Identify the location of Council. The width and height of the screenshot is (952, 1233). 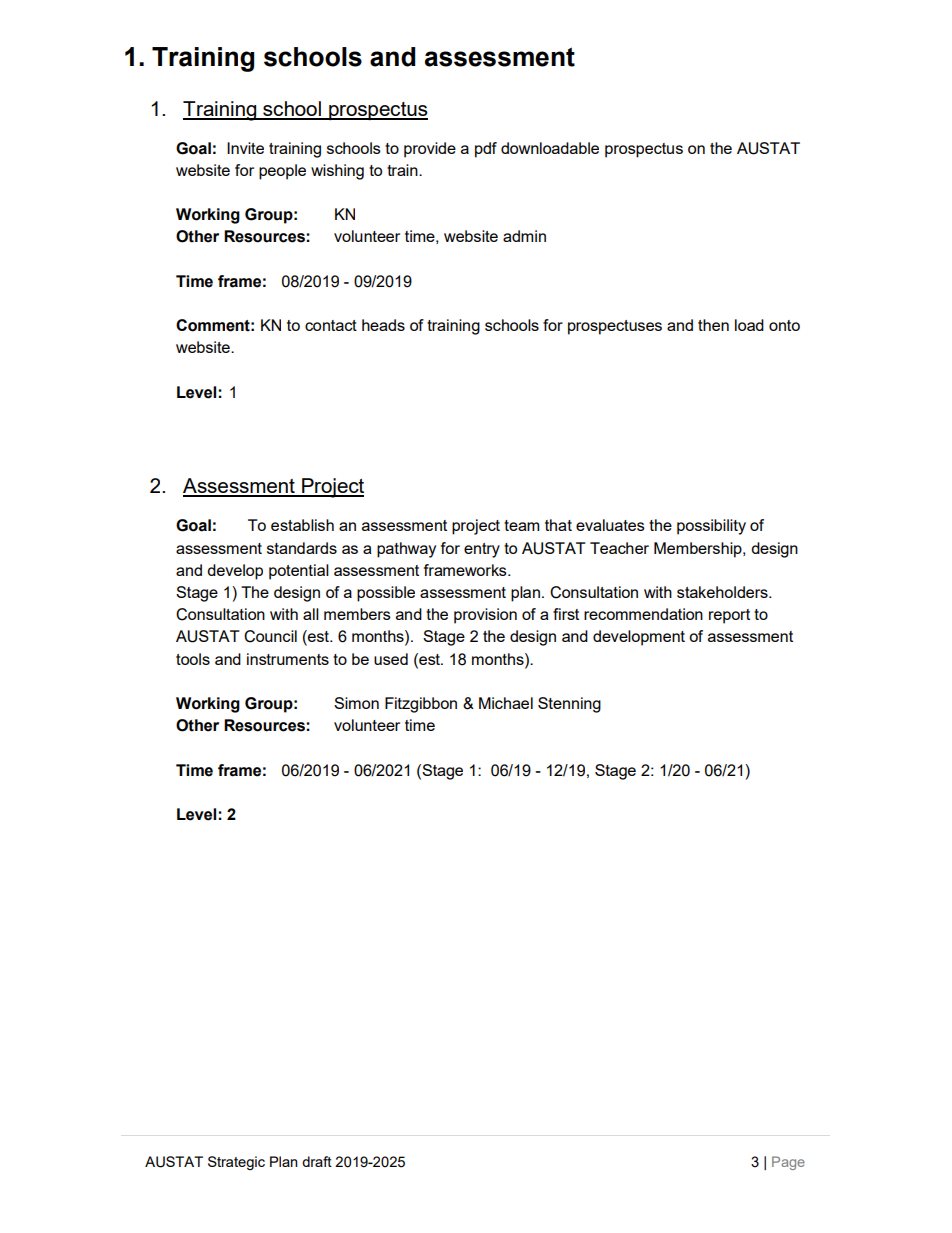
(270, 636).
